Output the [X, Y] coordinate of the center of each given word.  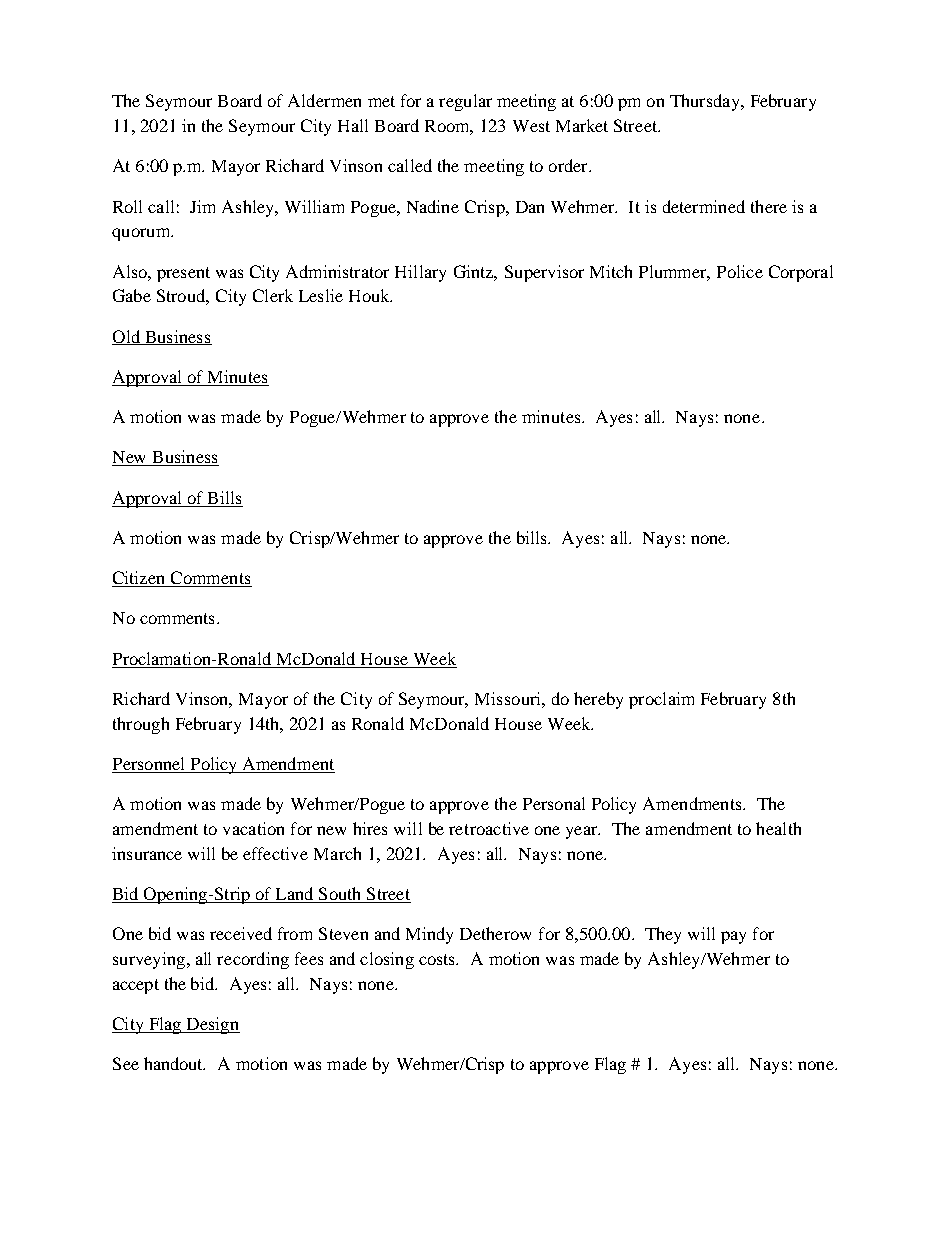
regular [465, 102]
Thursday [706, 102]
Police [740, 271]
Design [212, 1025]
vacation [253, 828]
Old [127, 337]
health [778, 828]
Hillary [420, 273]
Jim [202, 206]
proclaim [661, 700]
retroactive [489, 828]
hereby [598, 700]
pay [733, 937]
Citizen [140, 579]
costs [438, 959]
